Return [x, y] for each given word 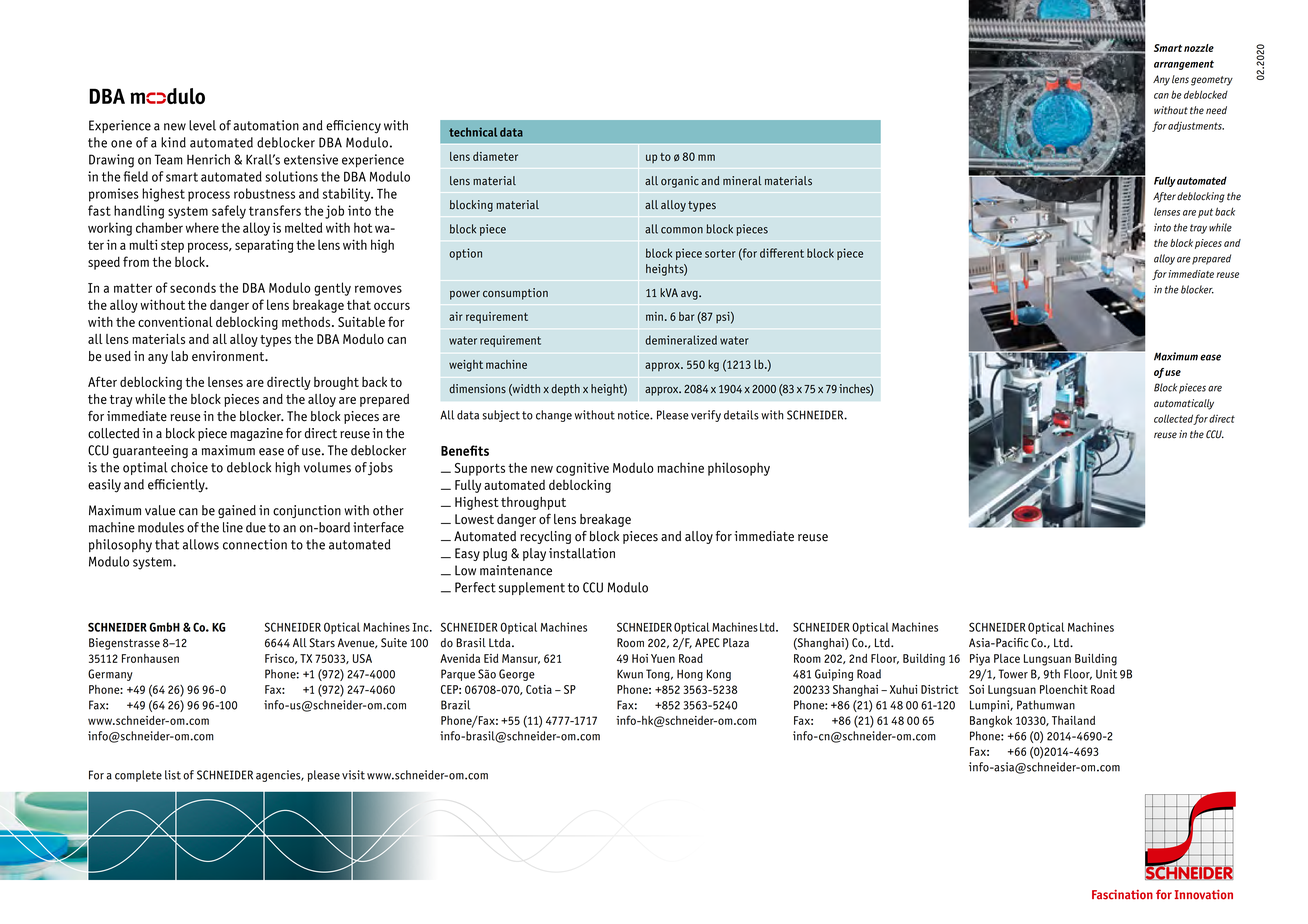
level [202, 125]
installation [582, 553]
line [233, 527]
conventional [175, 321]
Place [1007, 658]
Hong [690, 675]
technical [473, 132]
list [173, 775]
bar [686, 316]
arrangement [1184, 65]
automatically [1184, 404]
